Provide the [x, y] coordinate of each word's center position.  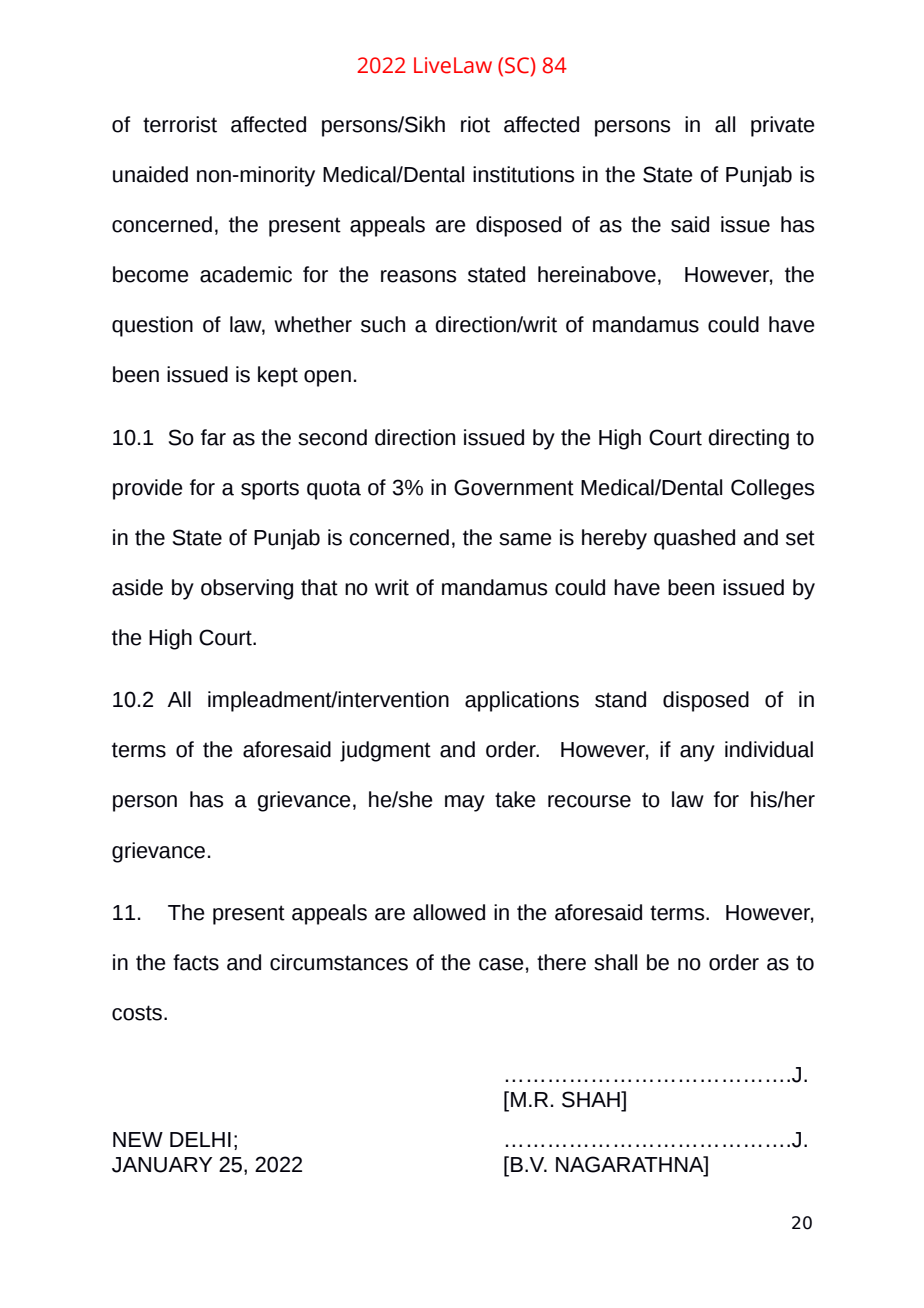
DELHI [200, 1139]
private [783, 126]
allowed [449, 912]
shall [615, 962]
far [213, 437]
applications [522, 701]
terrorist [180, 124]
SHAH [592, 1099]
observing [247, 589]
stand [620, 699]
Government [514, 487]
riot [475, 124]
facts [196, 962]
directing [748, 439]
